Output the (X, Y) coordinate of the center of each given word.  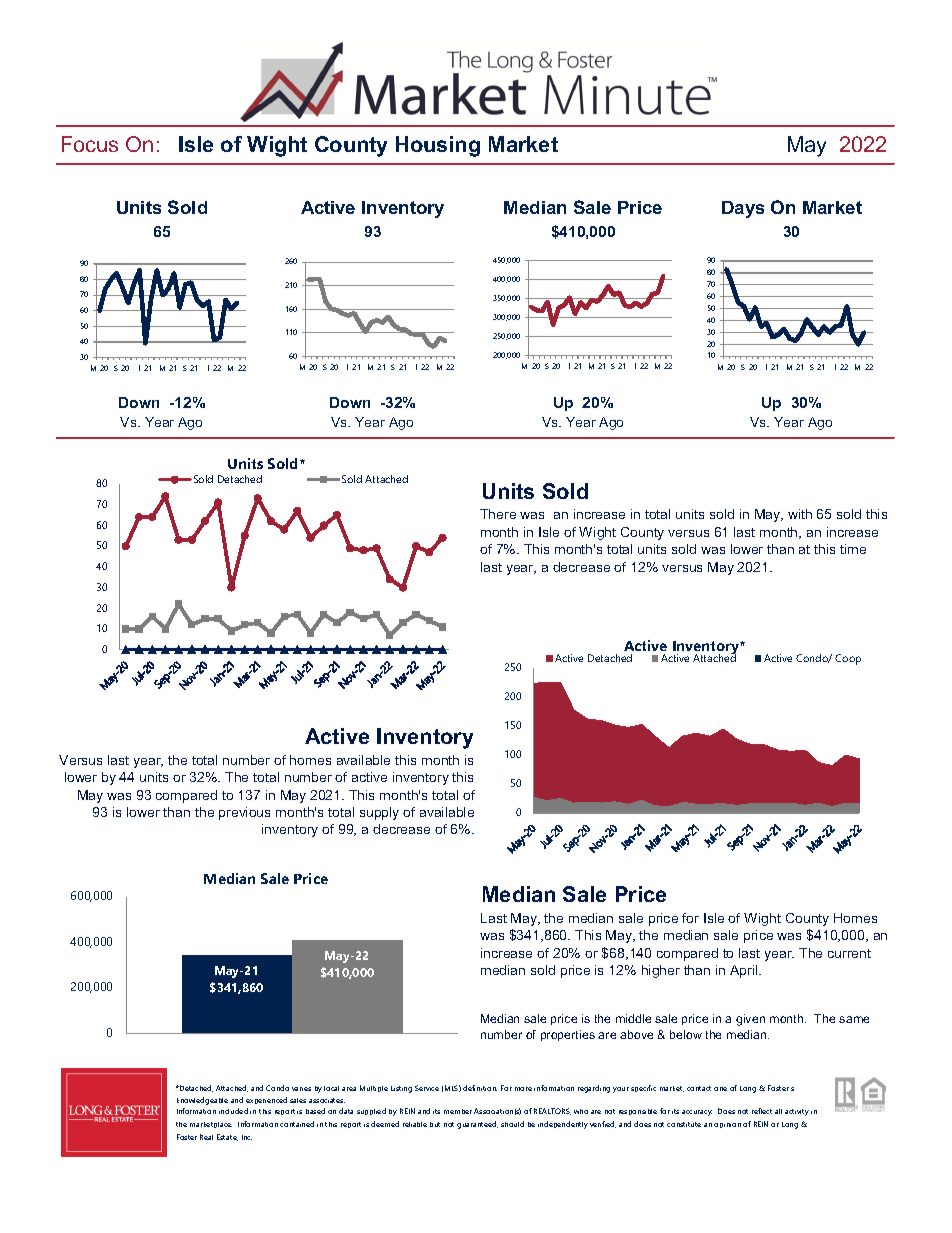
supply (379, 813)
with (800, 514)
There (498, 514)
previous (244, 813)
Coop (848, 659)
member (458, 1111)
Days (743, 209)
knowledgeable (202, 1101)
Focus (90, 144)
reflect (762, 1111)
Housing (438, 146)
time (853, 549)
